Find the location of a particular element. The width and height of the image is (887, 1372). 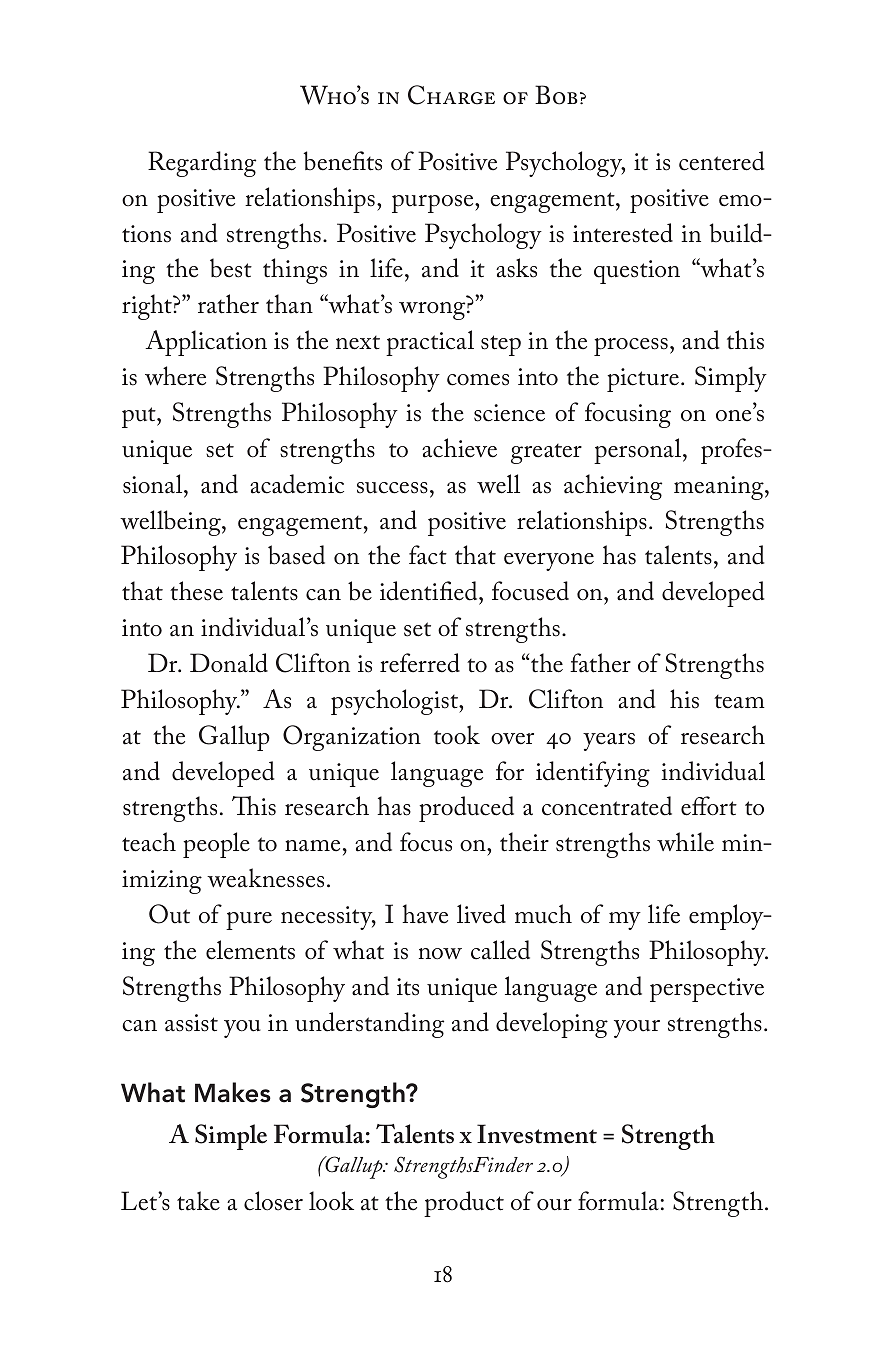

Regarding is located at coordinates (202, 164).
